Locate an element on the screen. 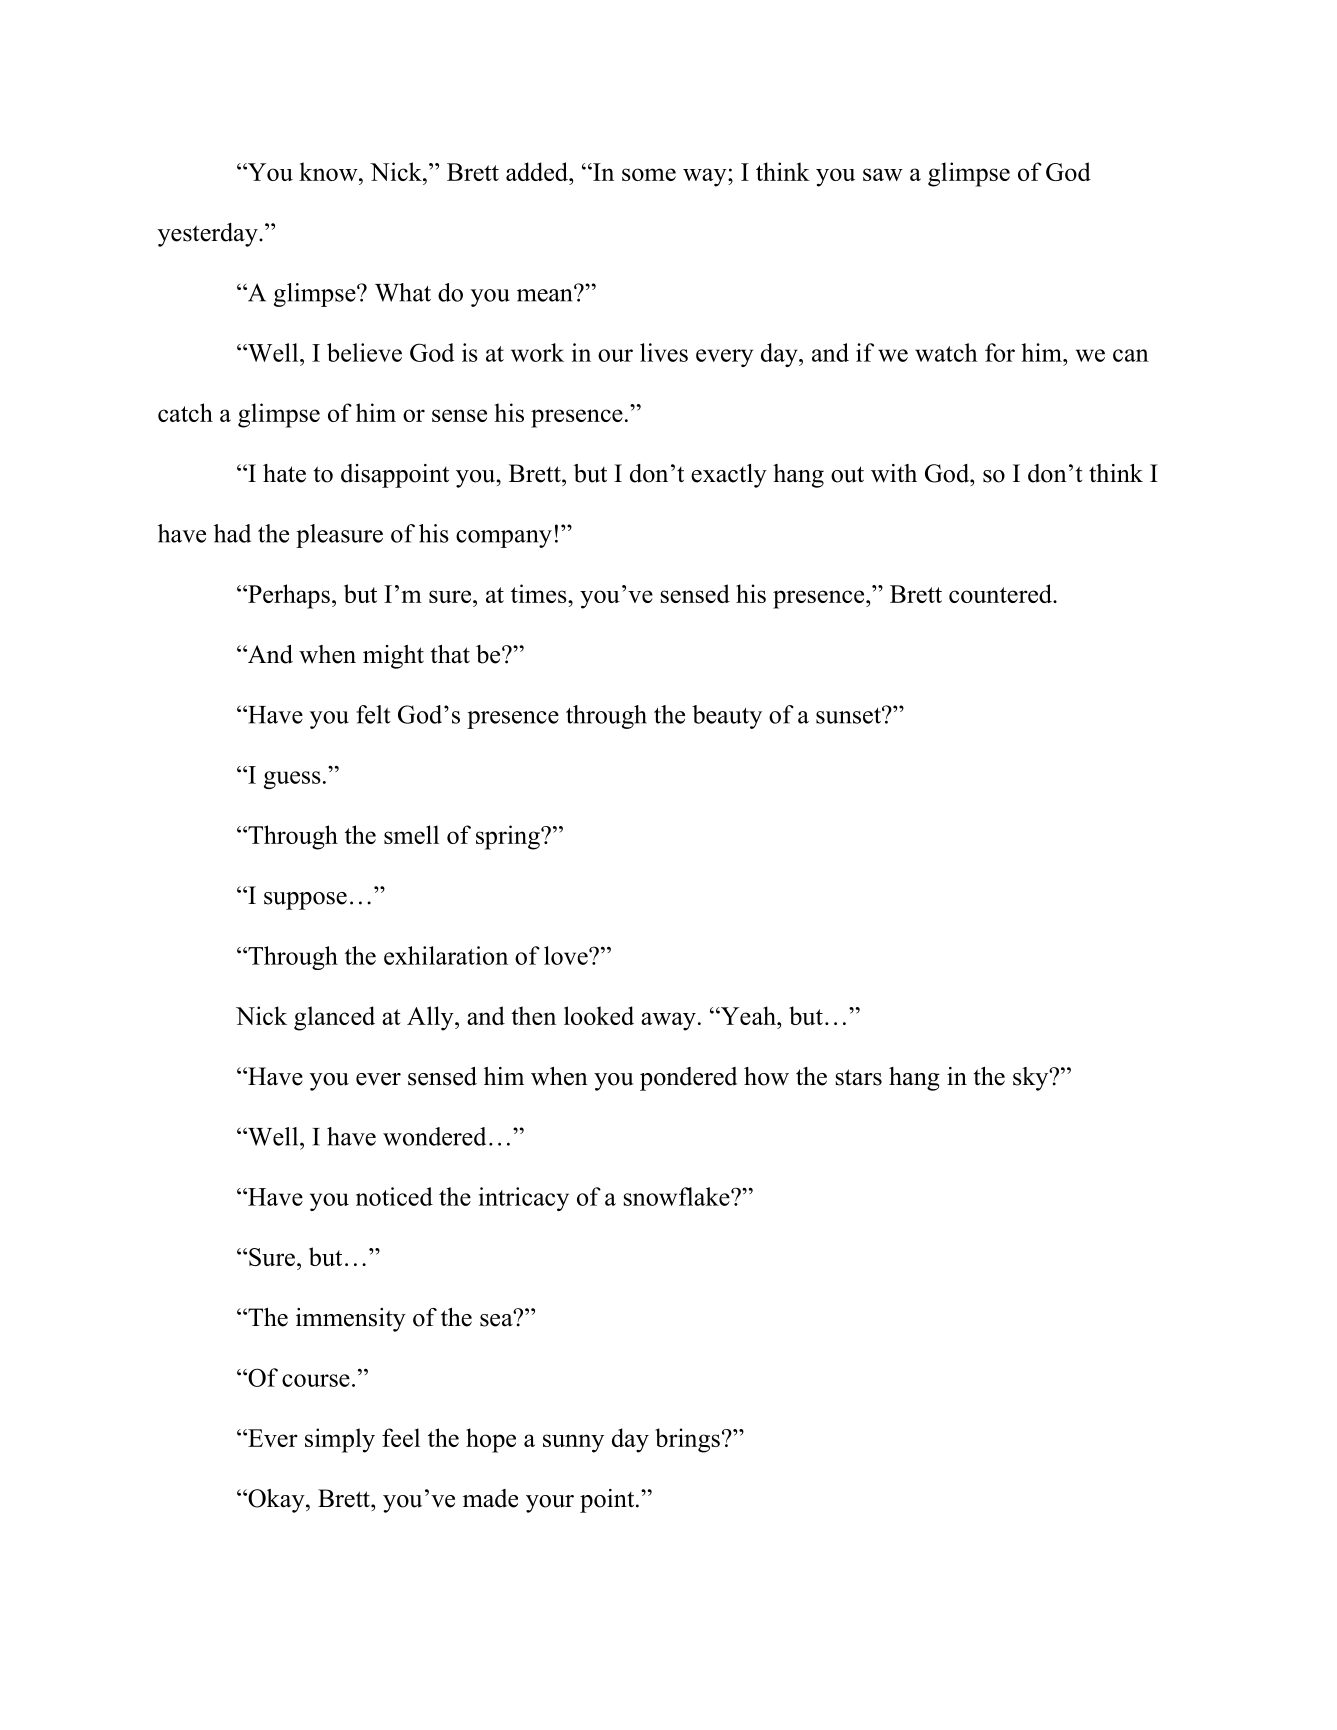  some is located at coordinates (649, 174).
